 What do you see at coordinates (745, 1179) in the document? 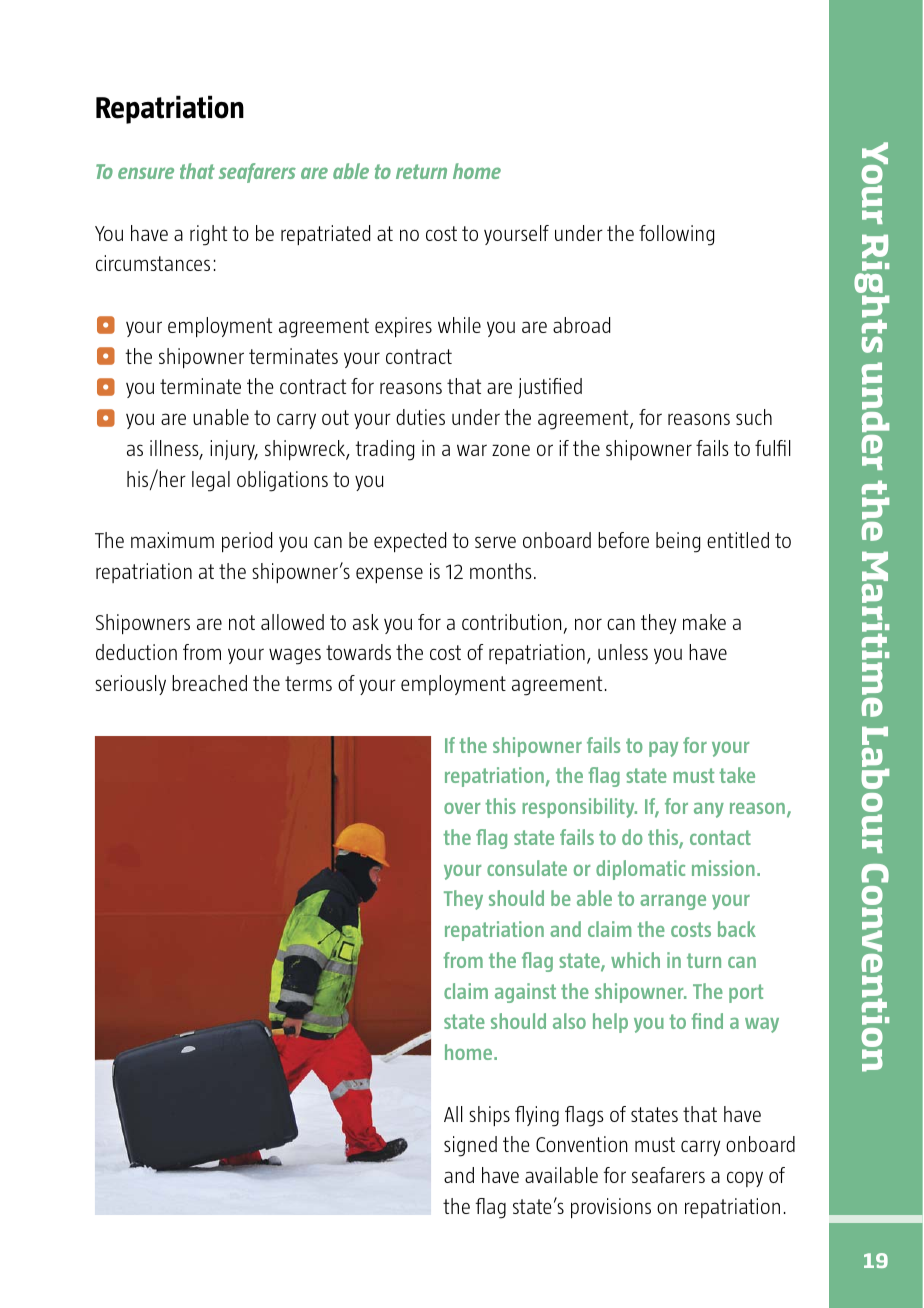
I see `copy` at bounding box center [745, 1179].
